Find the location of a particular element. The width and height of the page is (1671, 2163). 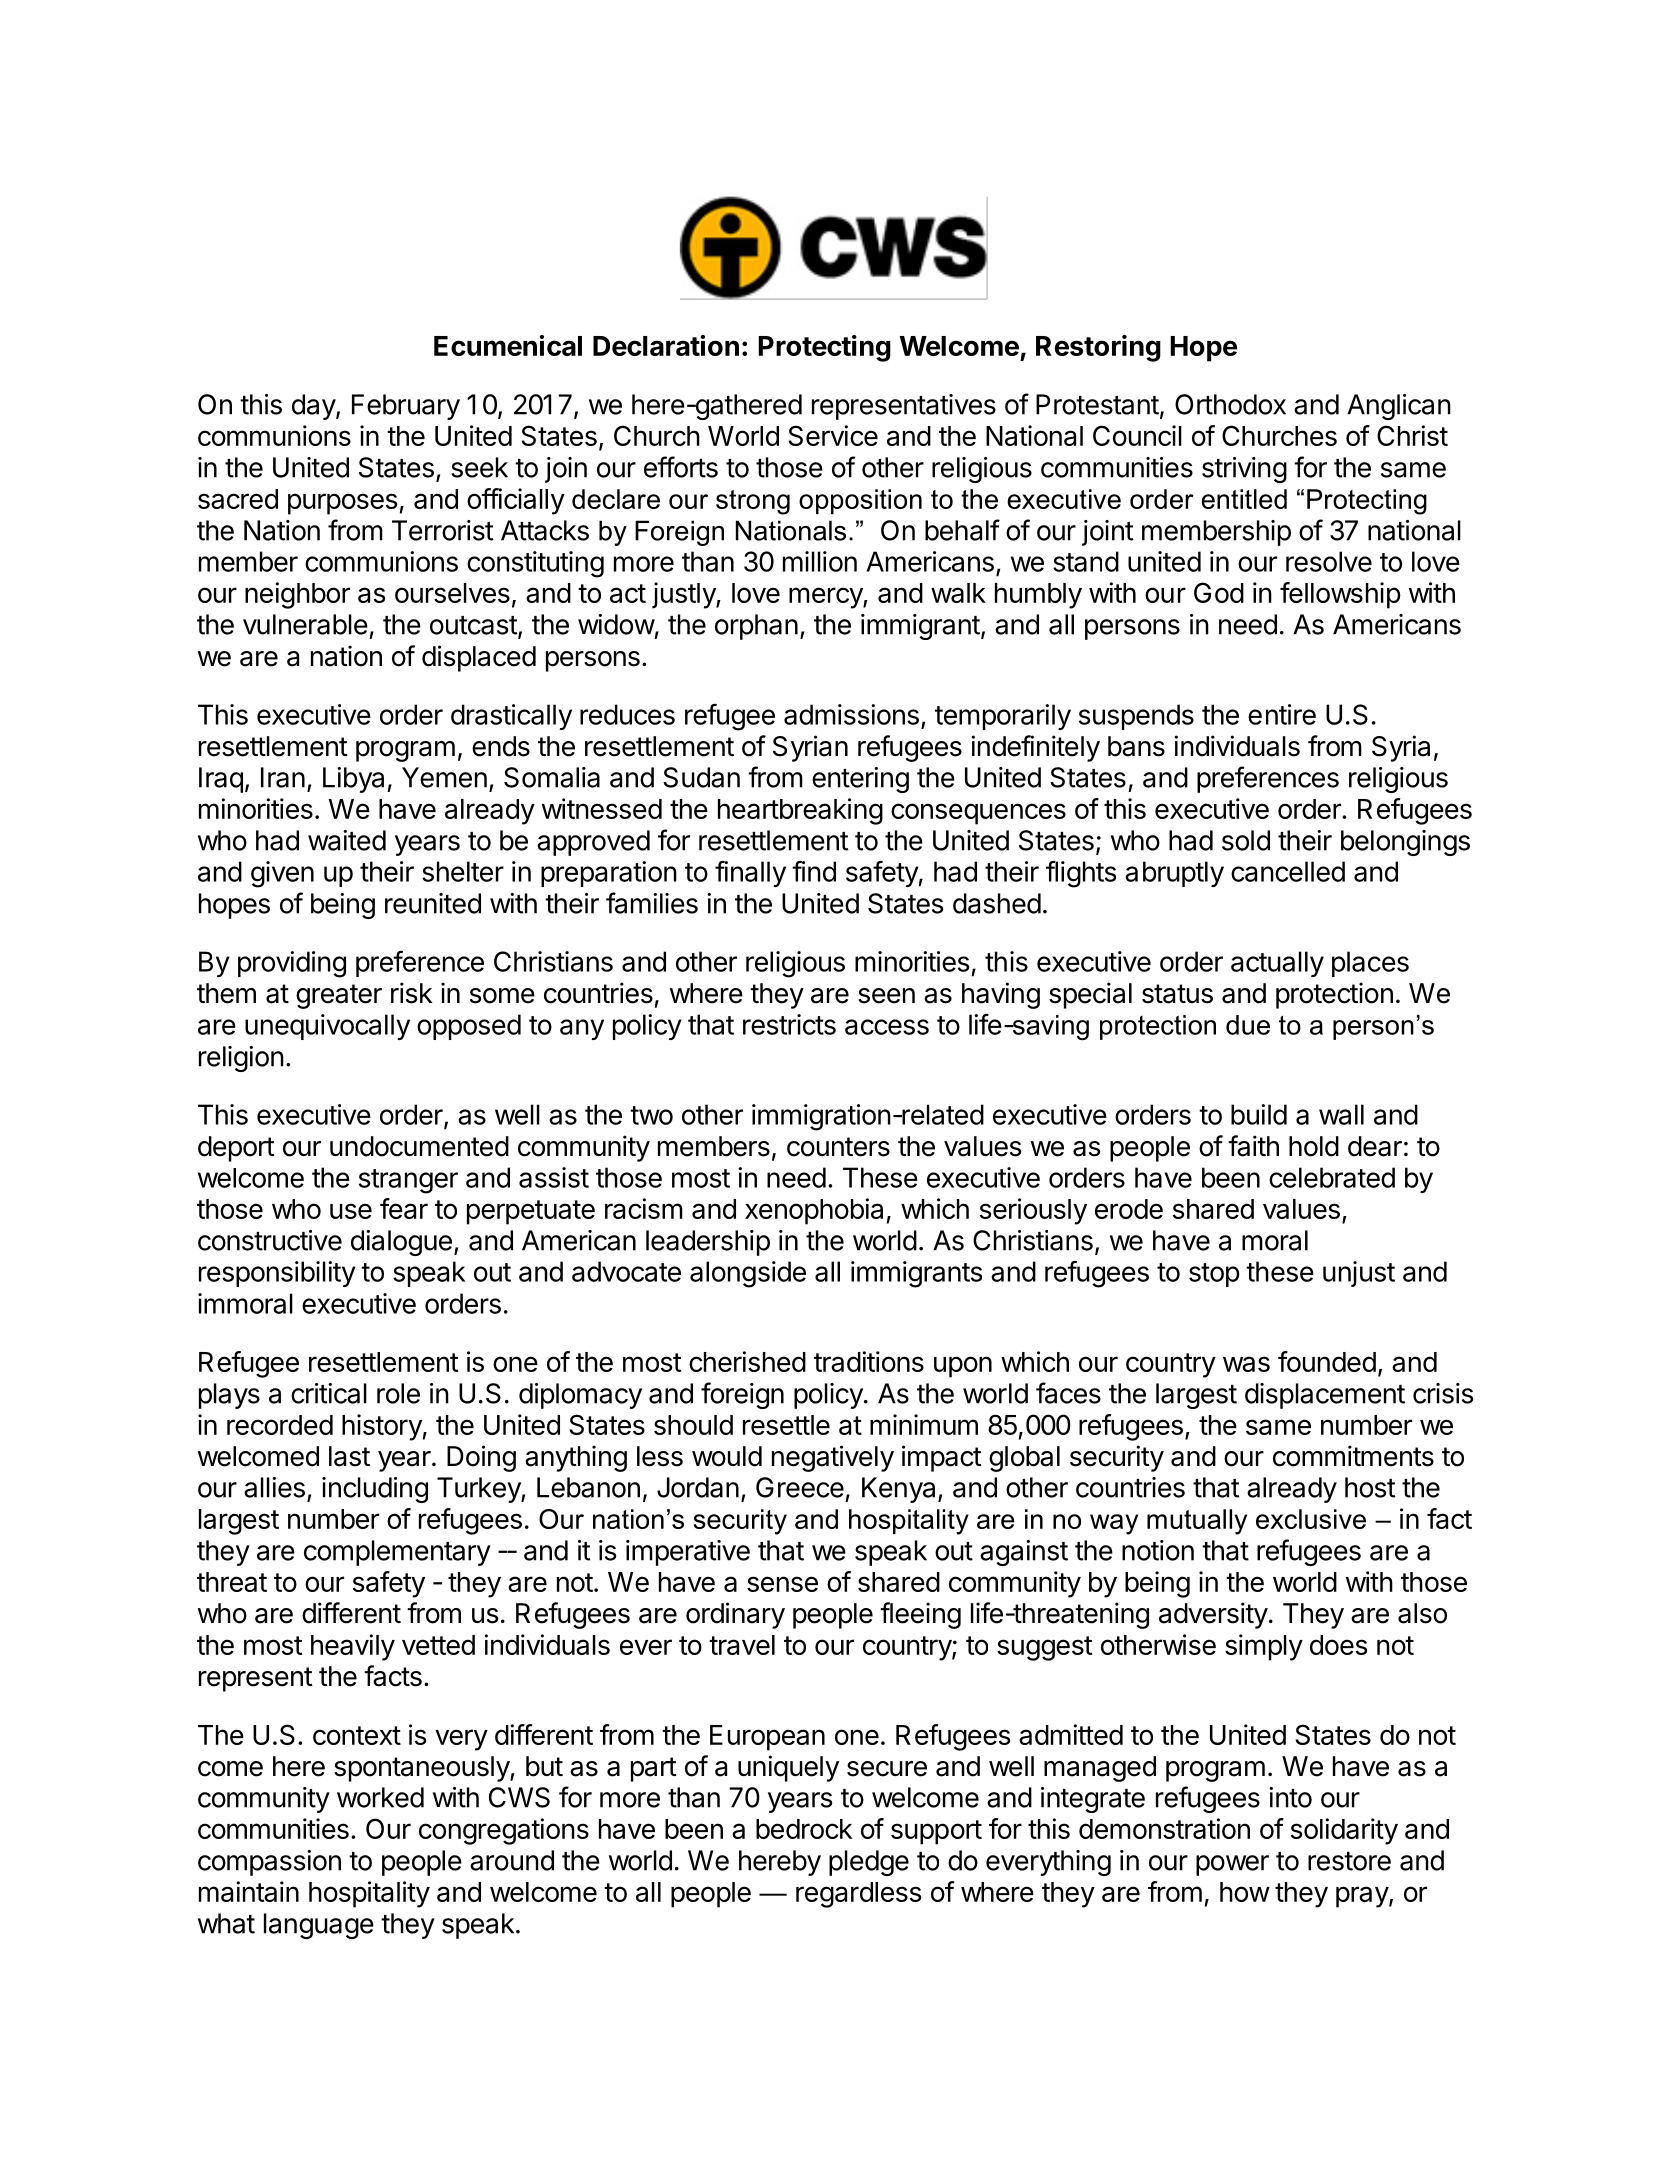

February is located at coordinates (406, 407).
